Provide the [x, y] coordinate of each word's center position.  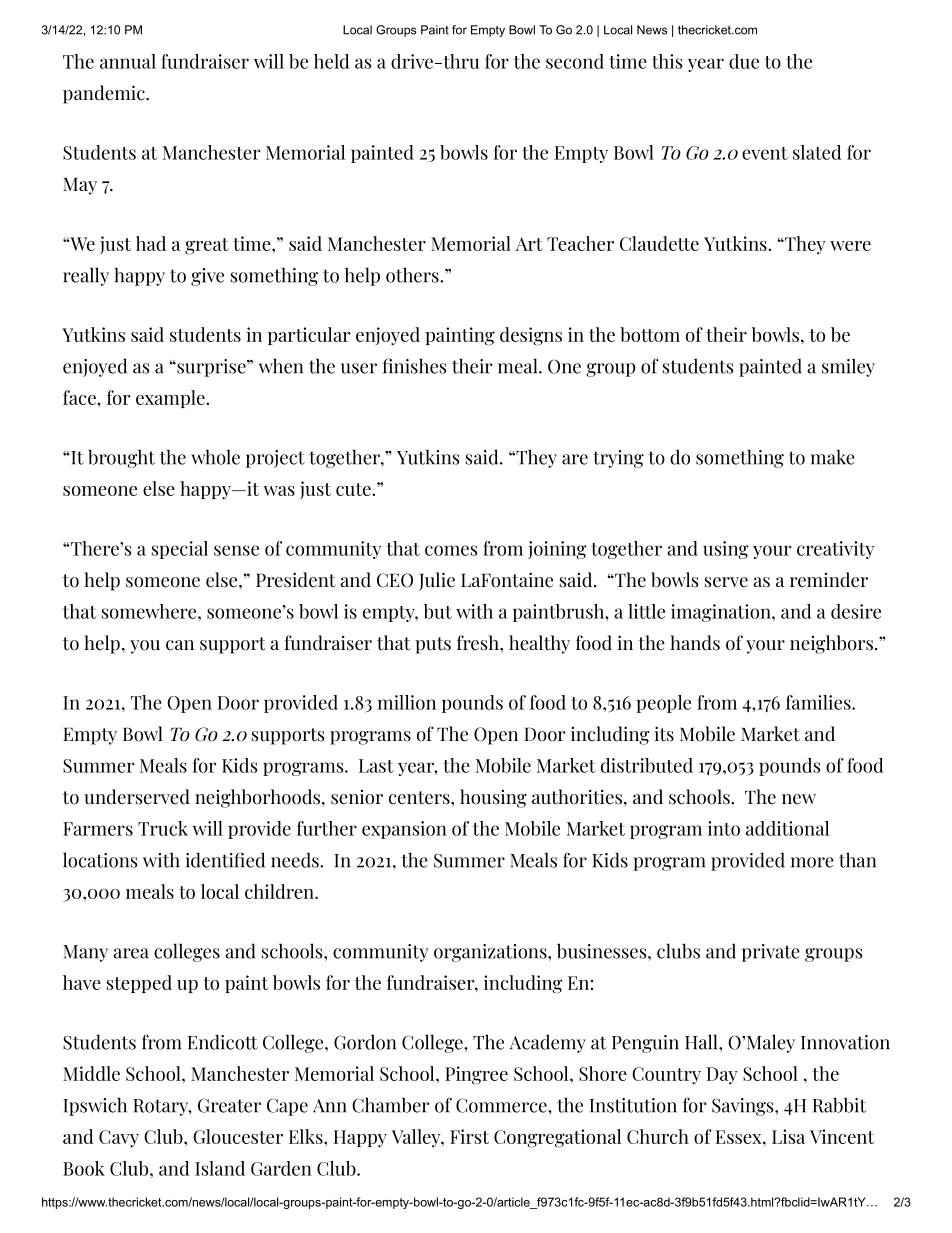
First [469, 1136]
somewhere [150, 611]
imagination [722, 613]
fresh [479, 643]
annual [128, 61]
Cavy [119, 1139]
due [744, 61]
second [575, 61]
